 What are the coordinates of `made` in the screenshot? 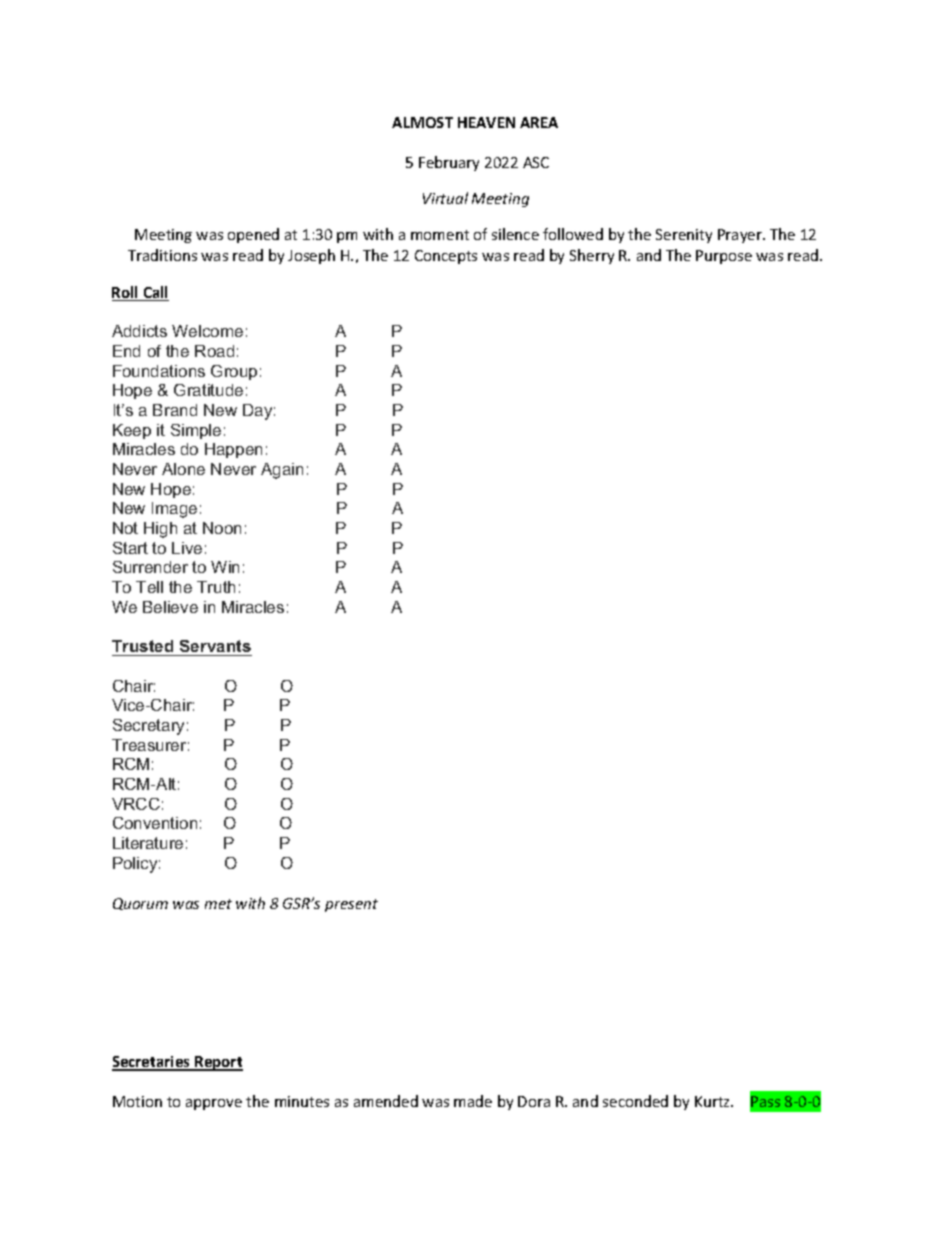 It's located at (473, 1101).
